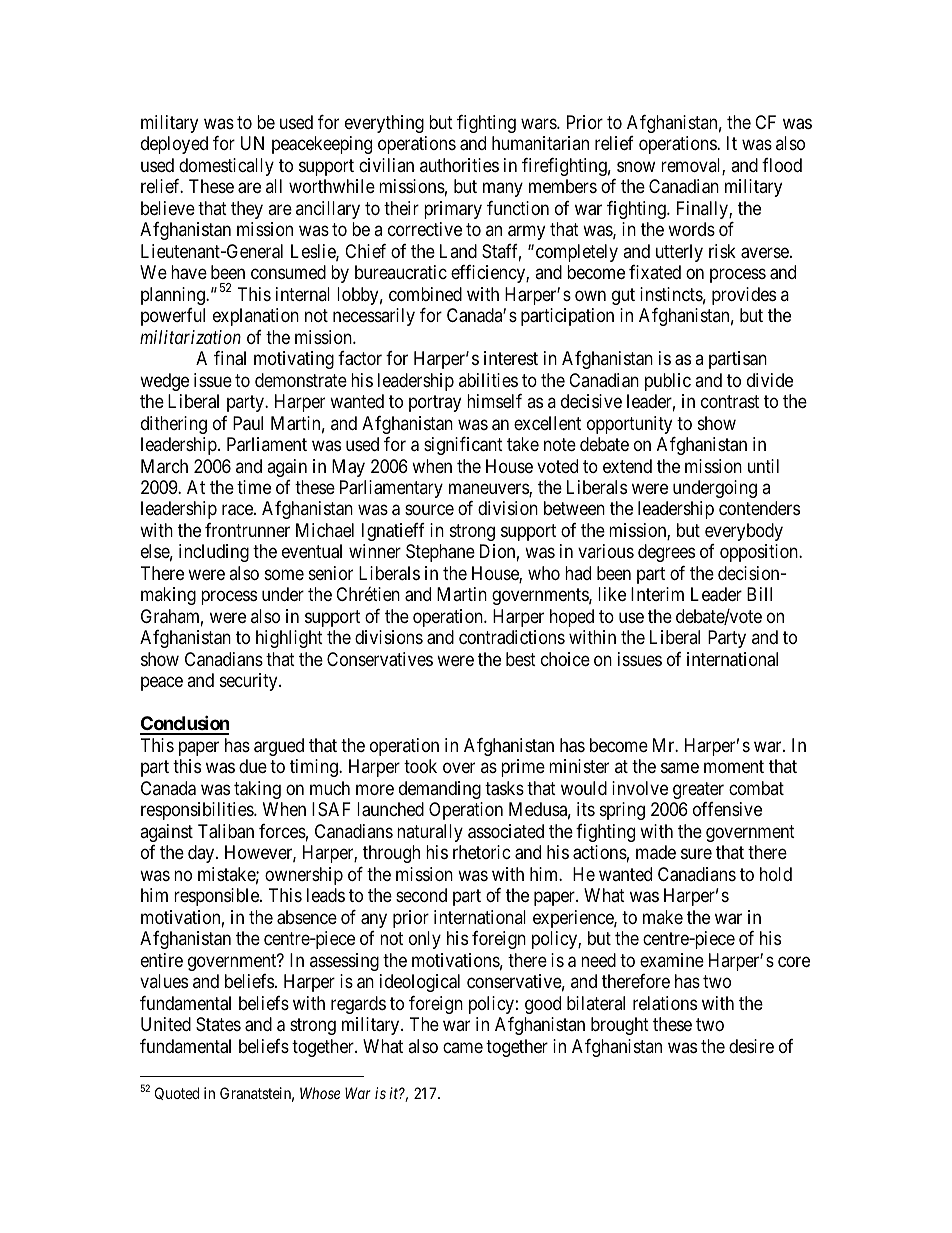 The height and width of the document is (1233, 952). Describe the element at coordinates (759, 594) in the document. I see `Bill` at that location.
